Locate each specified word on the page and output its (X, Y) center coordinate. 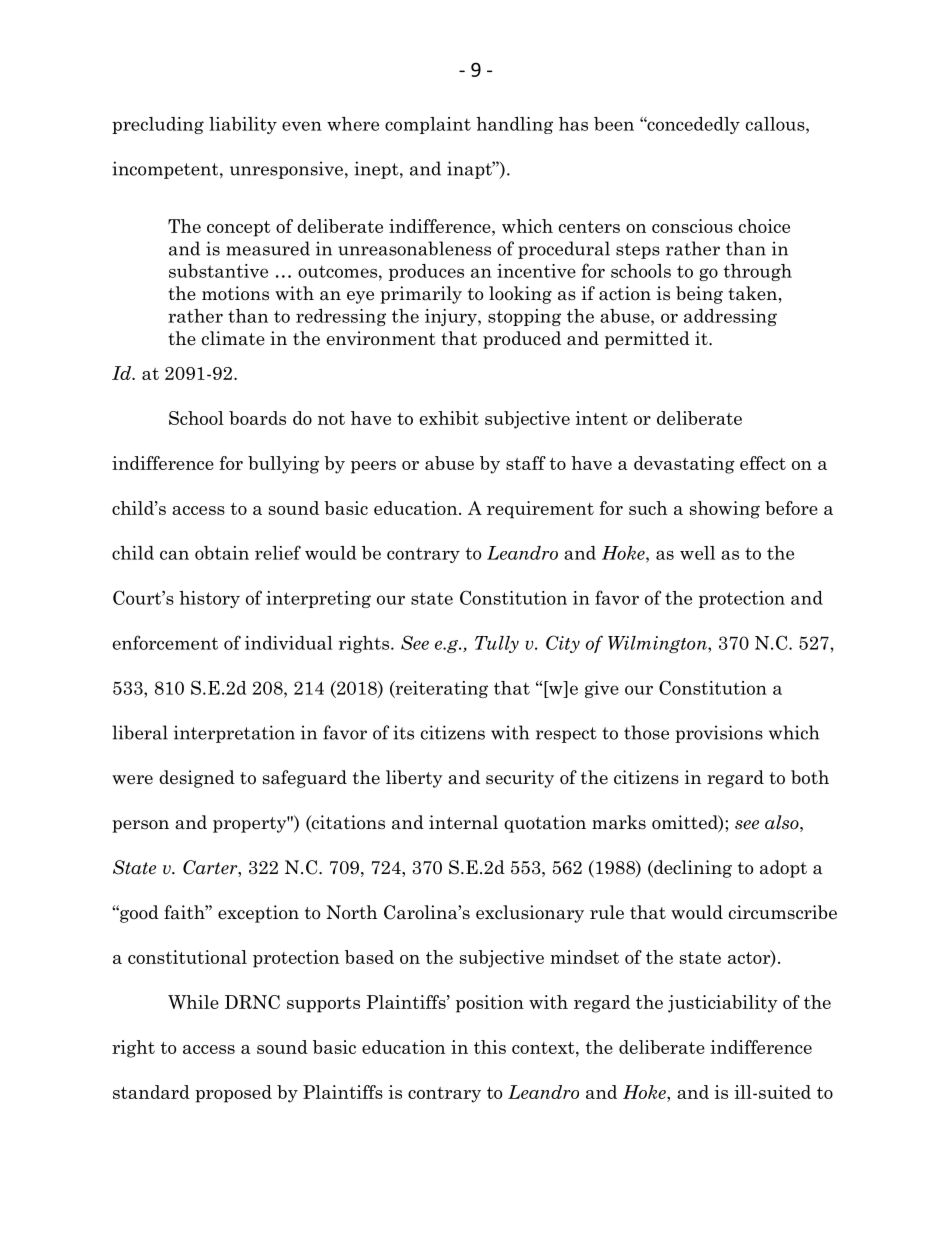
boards (257, 418)
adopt (783, 869)
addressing (730, 317)
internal (463, 822)
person (140, 826)
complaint (428, 125)
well (697, 553)
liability (243, 125)
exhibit (449, 418)
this (490, 1047)
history (209, 599)
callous (776, 124)
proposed (233, 1094)
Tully (497, 644)
